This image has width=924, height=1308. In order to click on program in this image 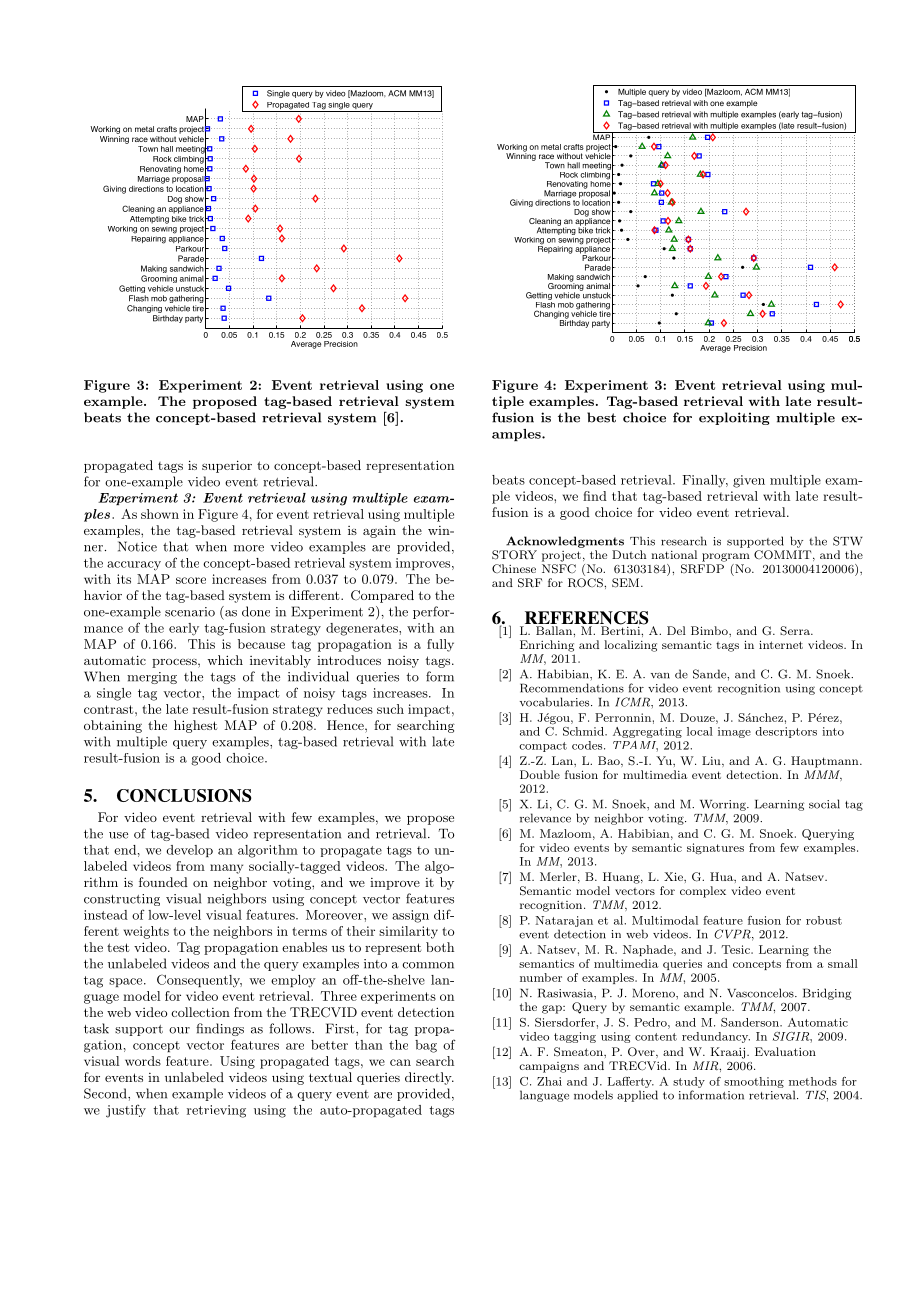, I will do `click(726, 557)`.
